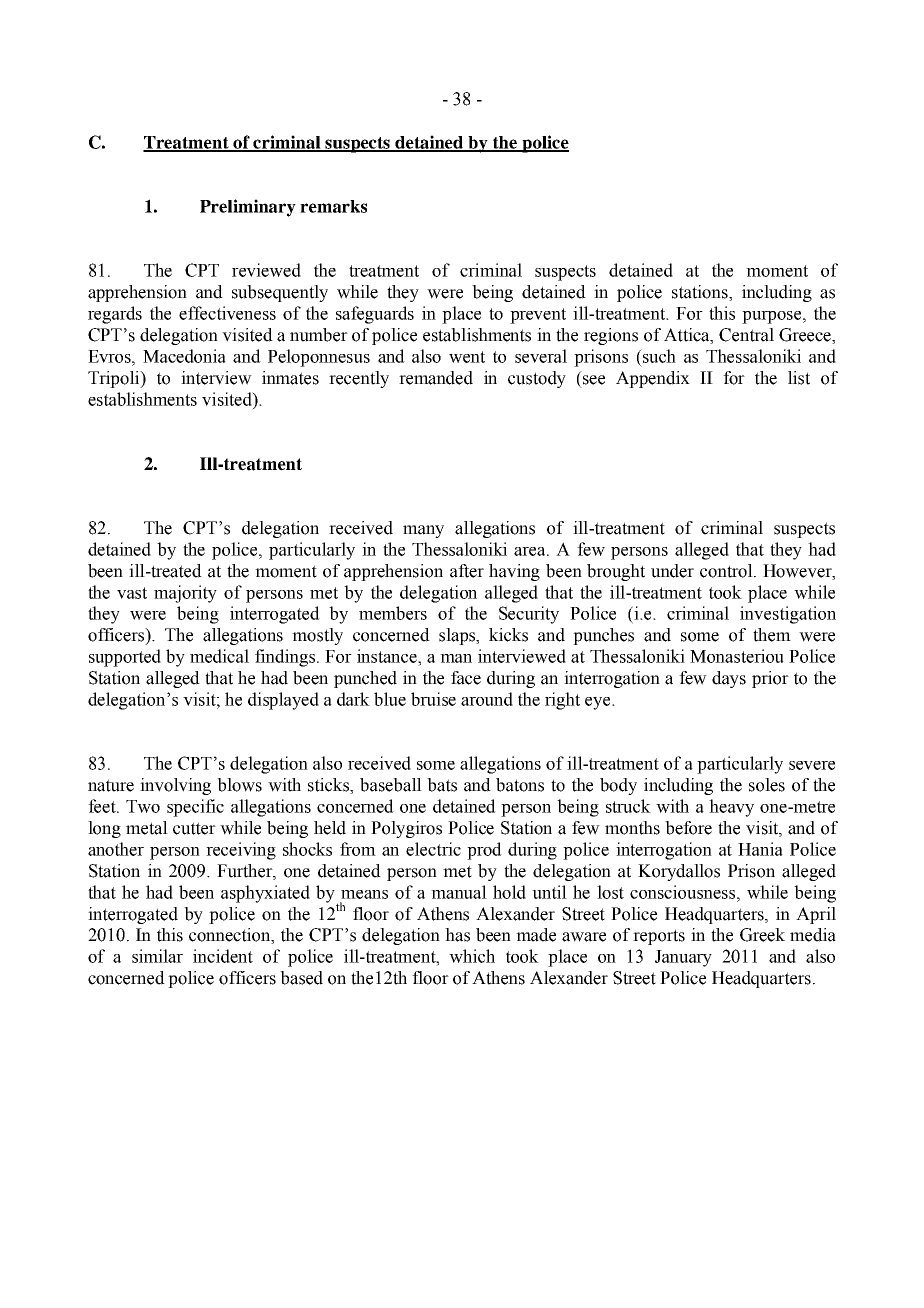 The height and width of the document is (1308, 924). What do you see at coordinates (433, 699) in the document?
I see `bruise` at bounding box center [433, 699].
